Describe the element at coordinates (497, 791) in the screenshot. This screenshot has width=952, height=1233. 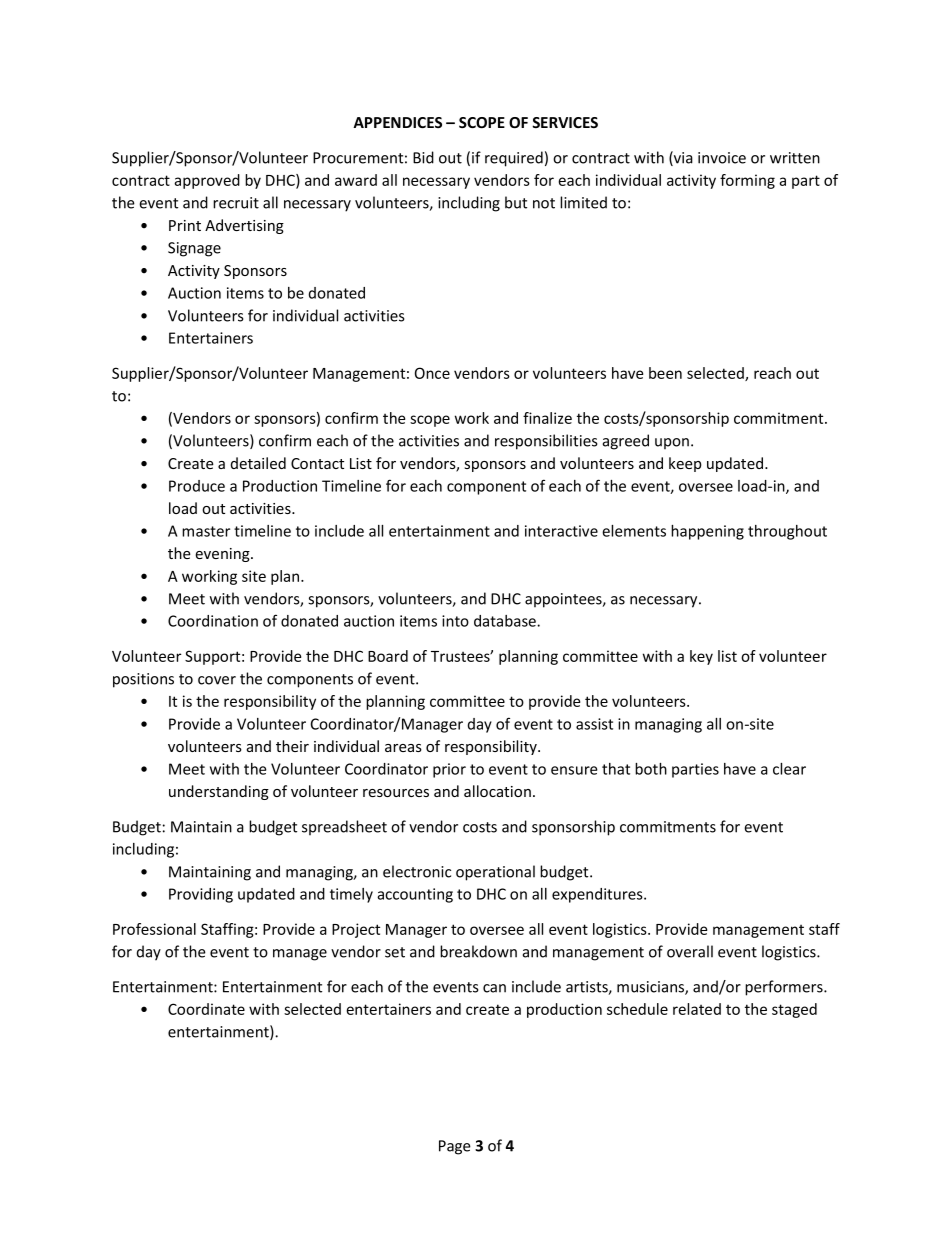
I see `allocation` at that location.
